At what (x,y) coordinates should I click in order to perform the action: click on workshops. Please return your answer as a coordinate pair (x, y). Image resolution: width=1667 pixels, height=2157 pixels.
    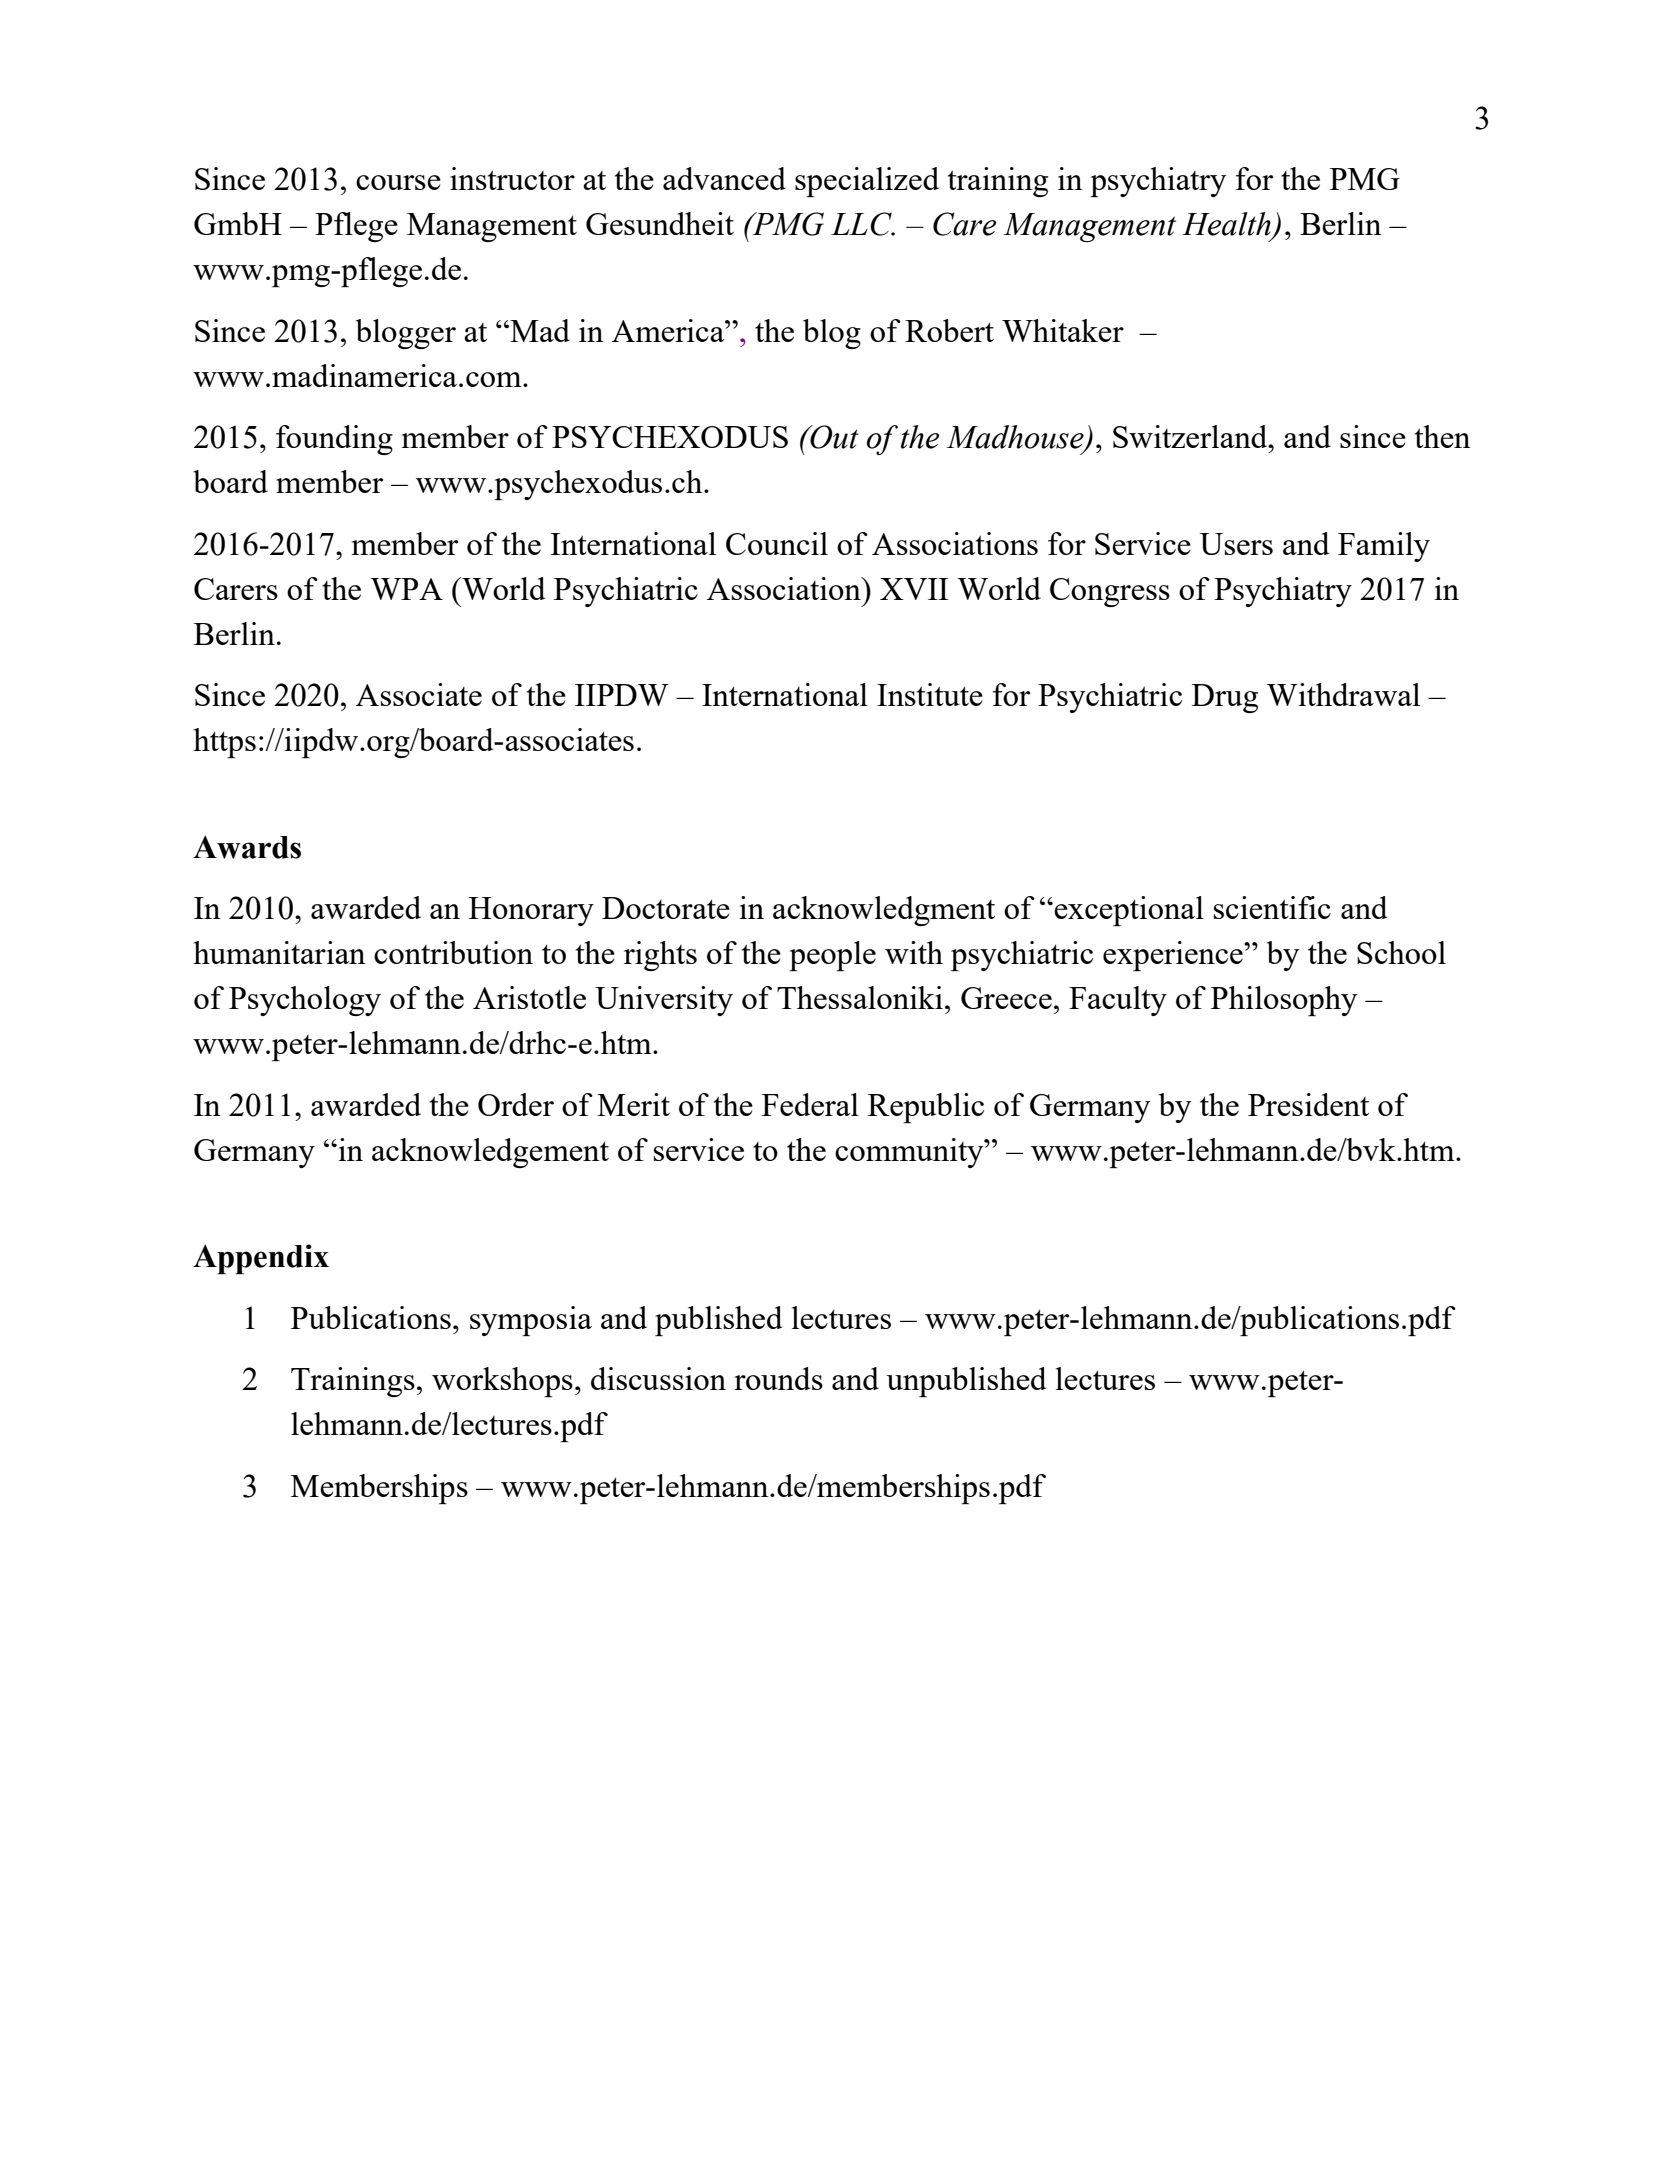
    Looking at the image, I should click on (502, 1382).
